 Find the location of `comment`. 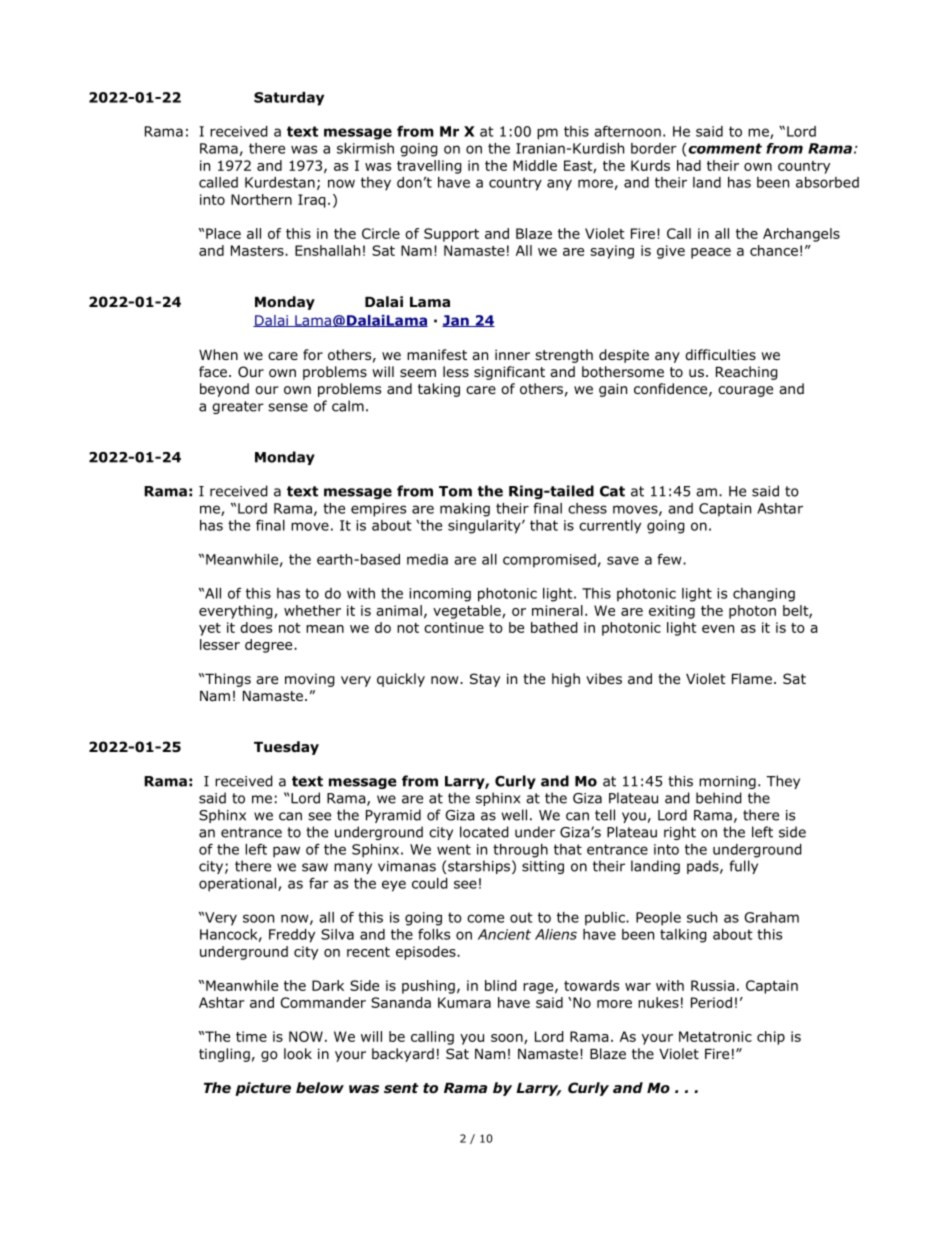

comment is located at coordinates (725, 148).
